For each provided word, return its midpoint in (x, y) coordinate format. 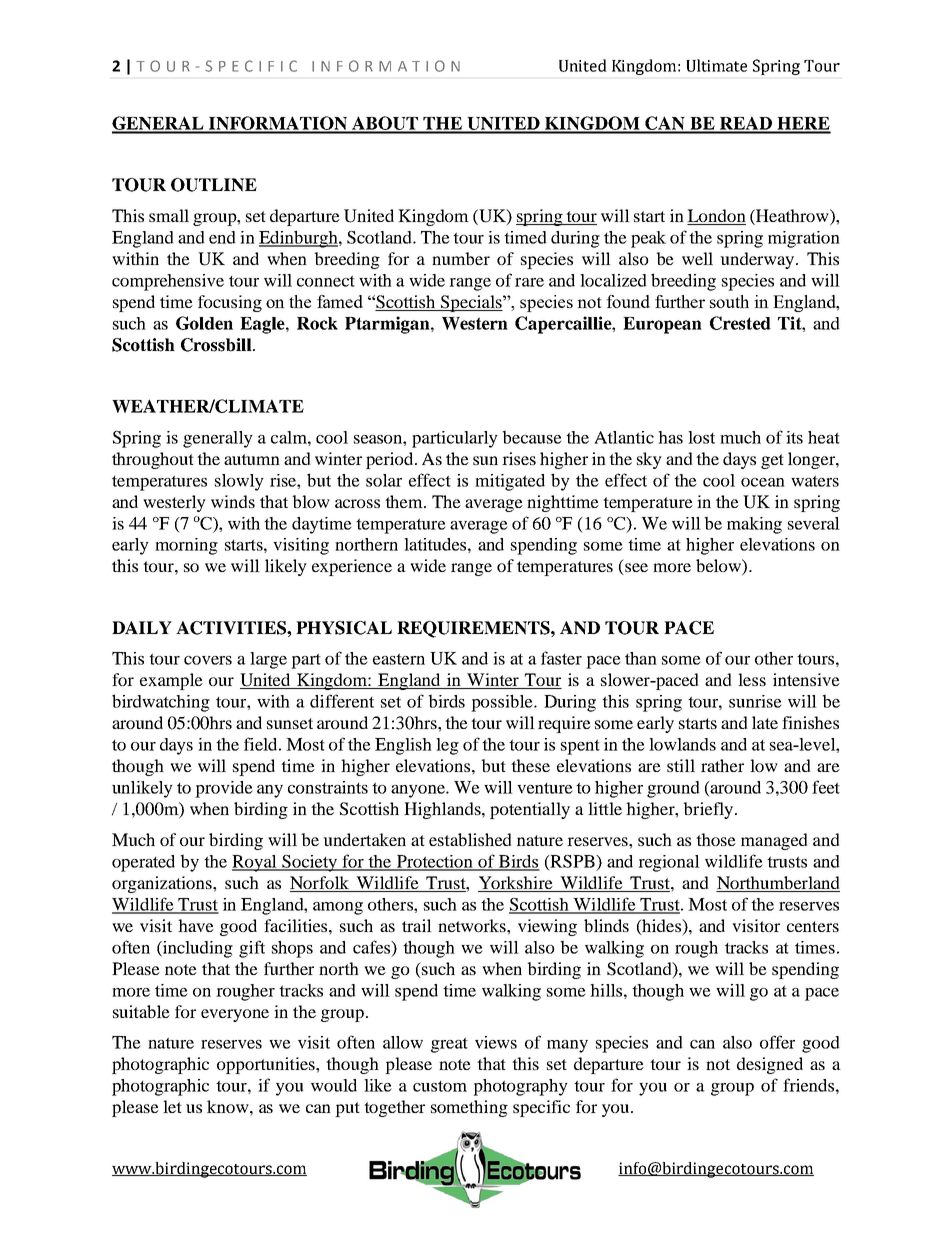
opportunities (267, 1065)
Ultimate (716, 65)
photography (520, 1087)
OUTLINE (214, 185)
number (461, 258)
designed (770, 1065)
